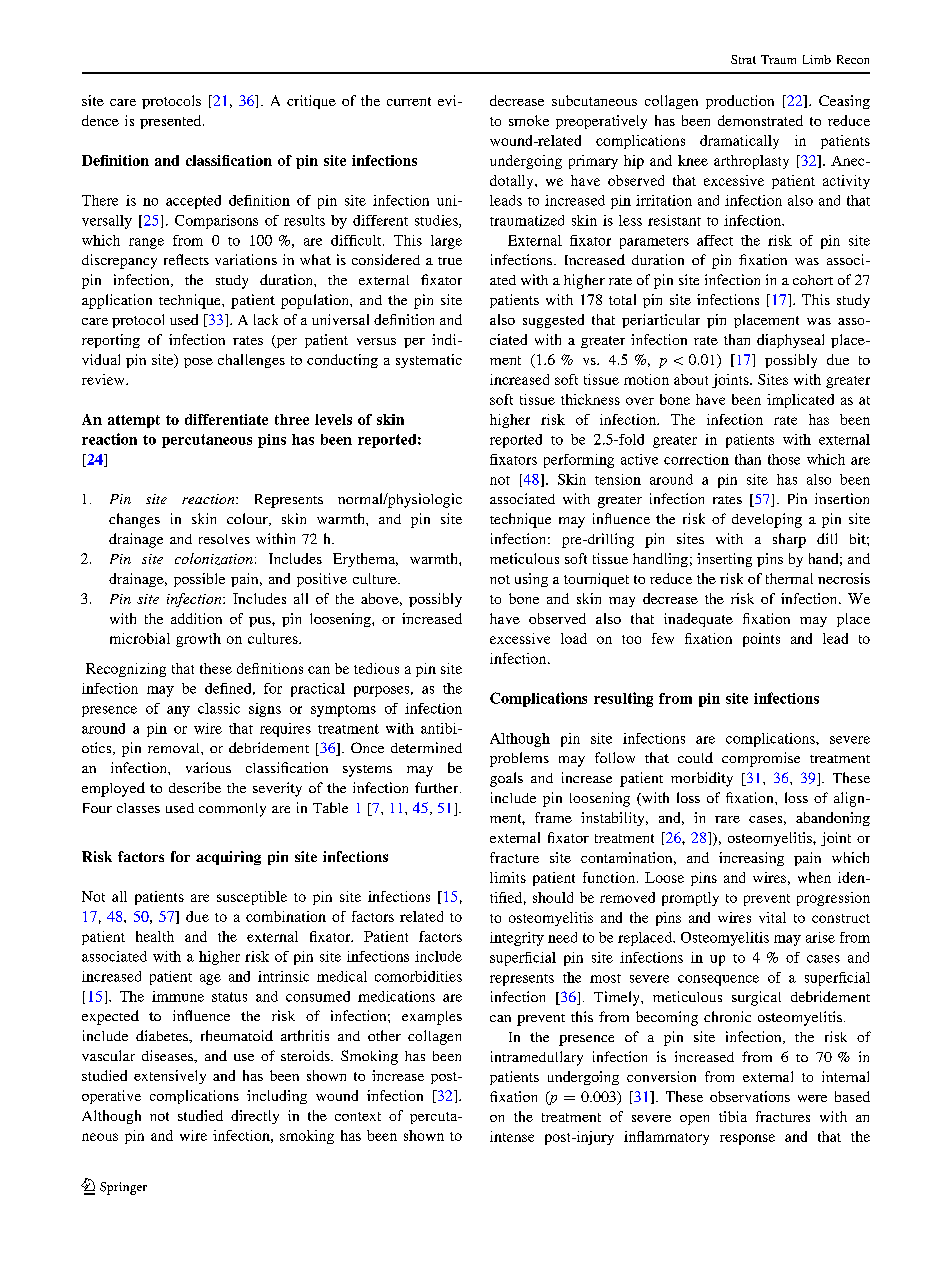  Describe the element at coordinates (579, 461) in the screenshot. I see `performing` at that location.
